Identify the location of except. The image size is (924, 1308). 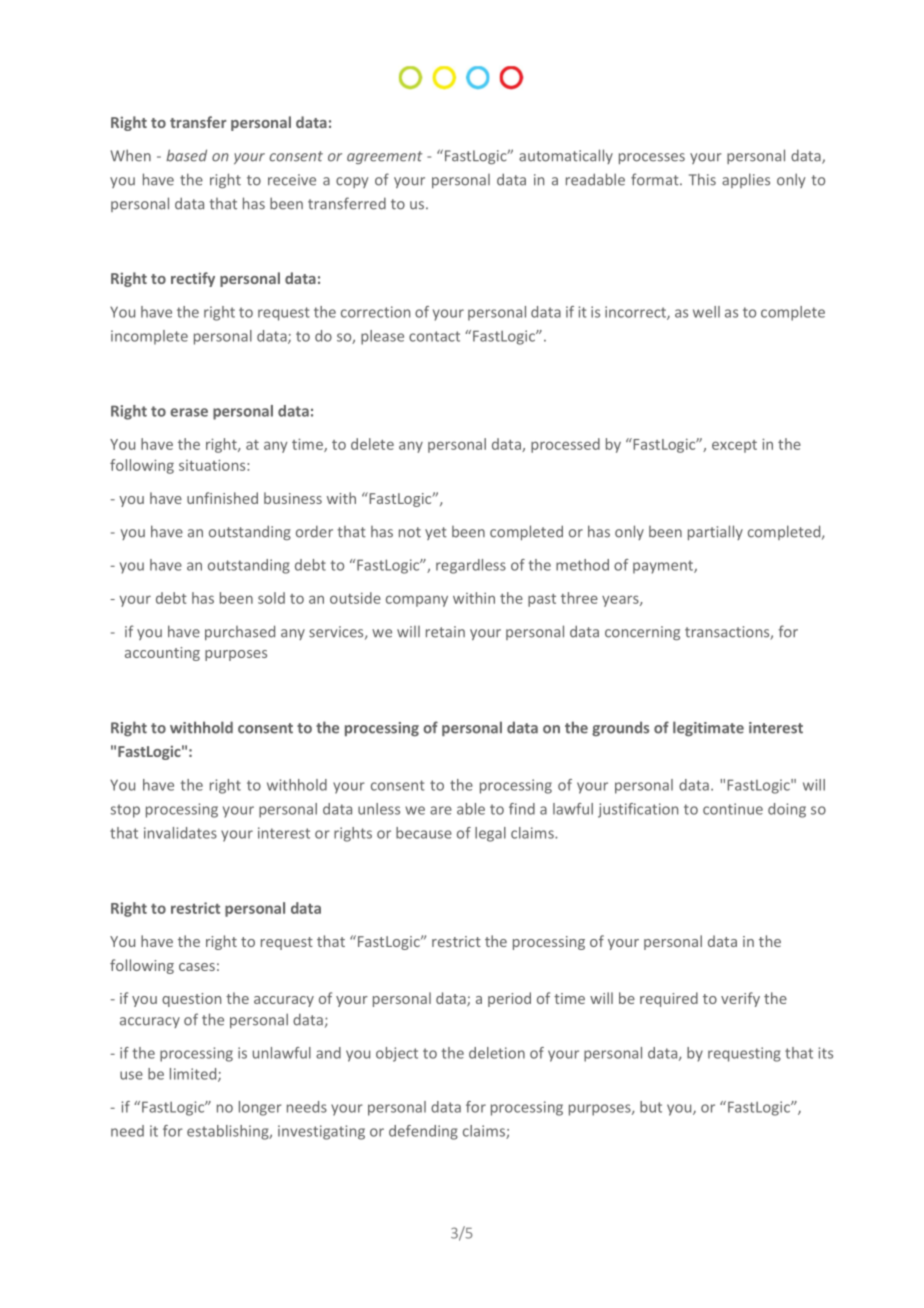
(734, 446).
